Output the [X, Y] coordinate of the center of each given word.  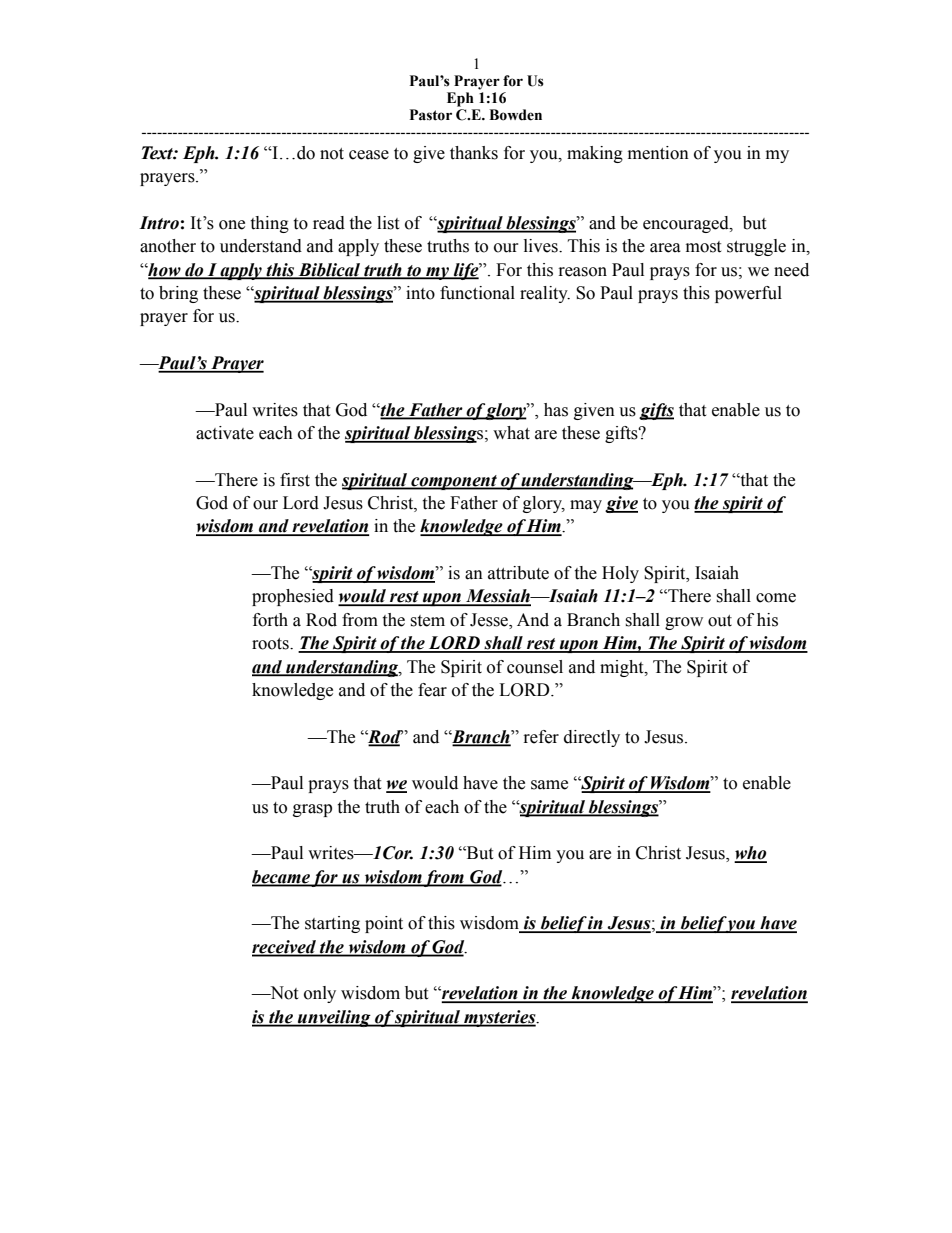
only [320, 994]
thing [269, 224]
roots [271, 644]
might [623, 668]
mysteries [500, 1018]
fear [432, 690]
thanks [474, 153]
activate [225, 433]
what [511, 433]
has [556, 410]
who [750, 854]
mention [658, 153]
